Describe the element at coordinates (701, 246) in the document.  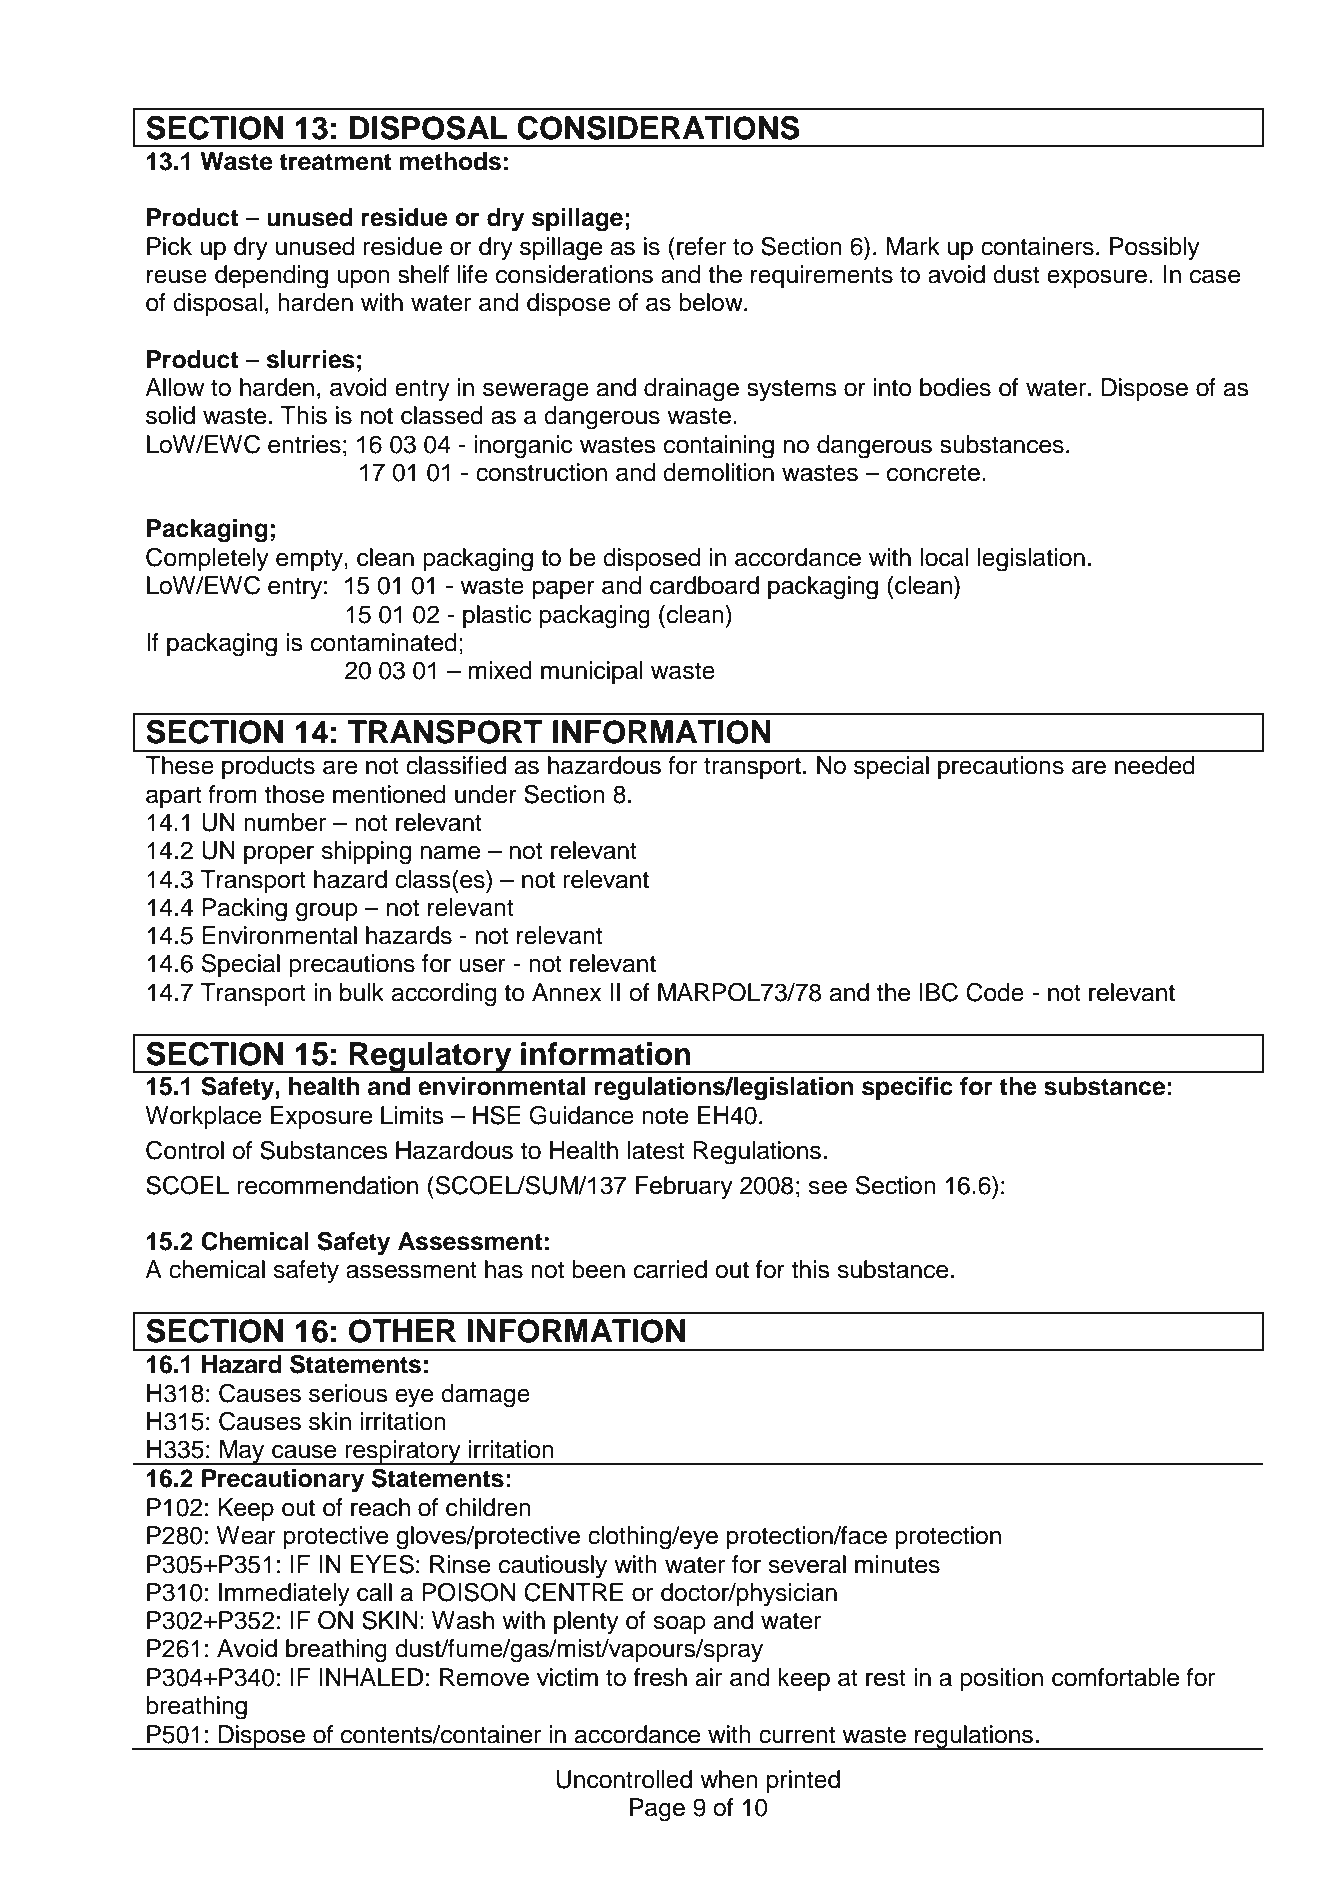
I see `refer` at that location.
